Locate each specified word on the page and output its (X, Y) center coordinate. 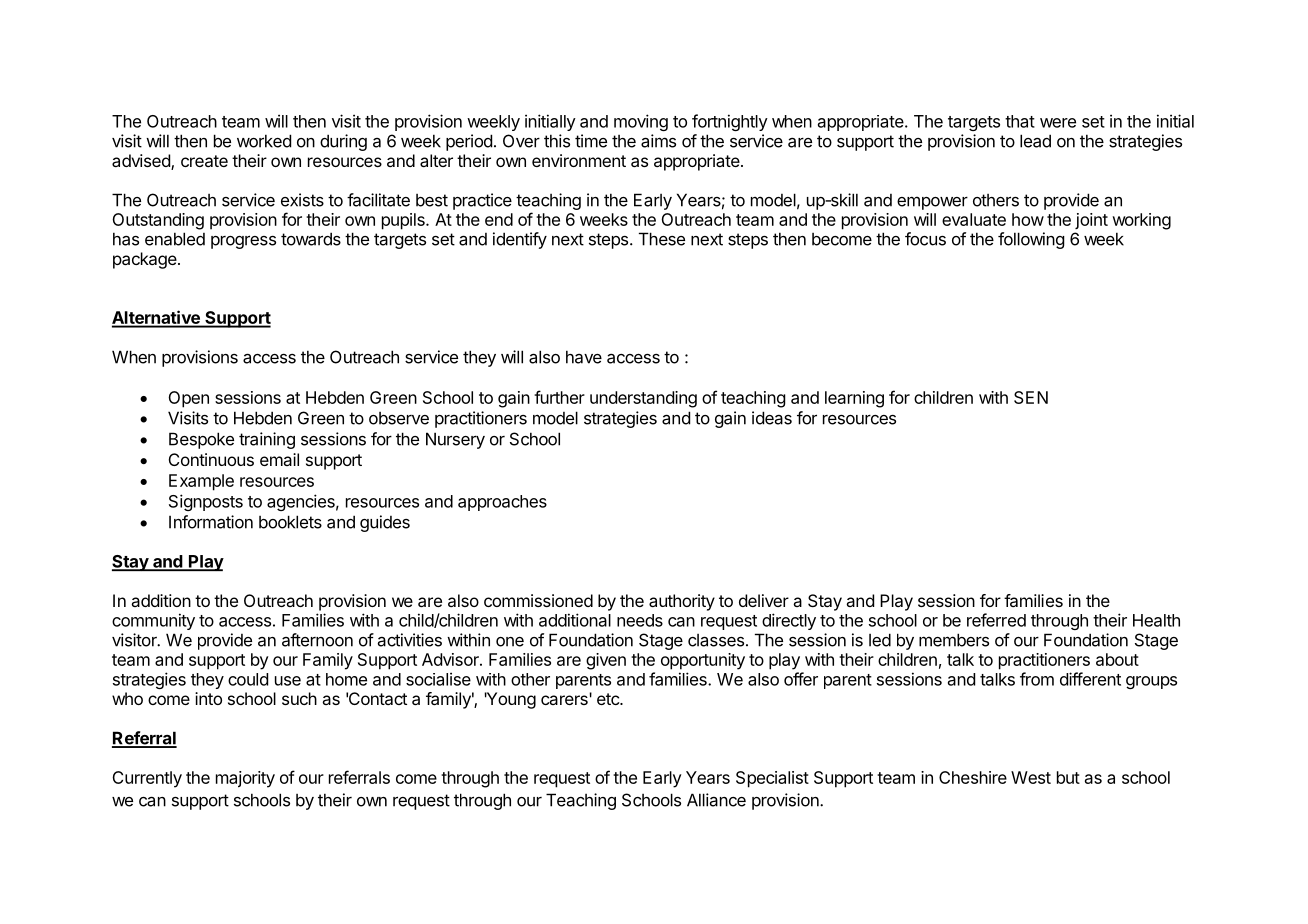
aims (658, 141)
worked (264, 141)
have (584, 357)
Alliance (716, 800)
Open (188, 399)
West (1031, 777)
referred (996, 620)
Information (211, 522)
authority (682, 602)
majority (245, 779)
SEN (1031, 397)
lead (1035, 141)
